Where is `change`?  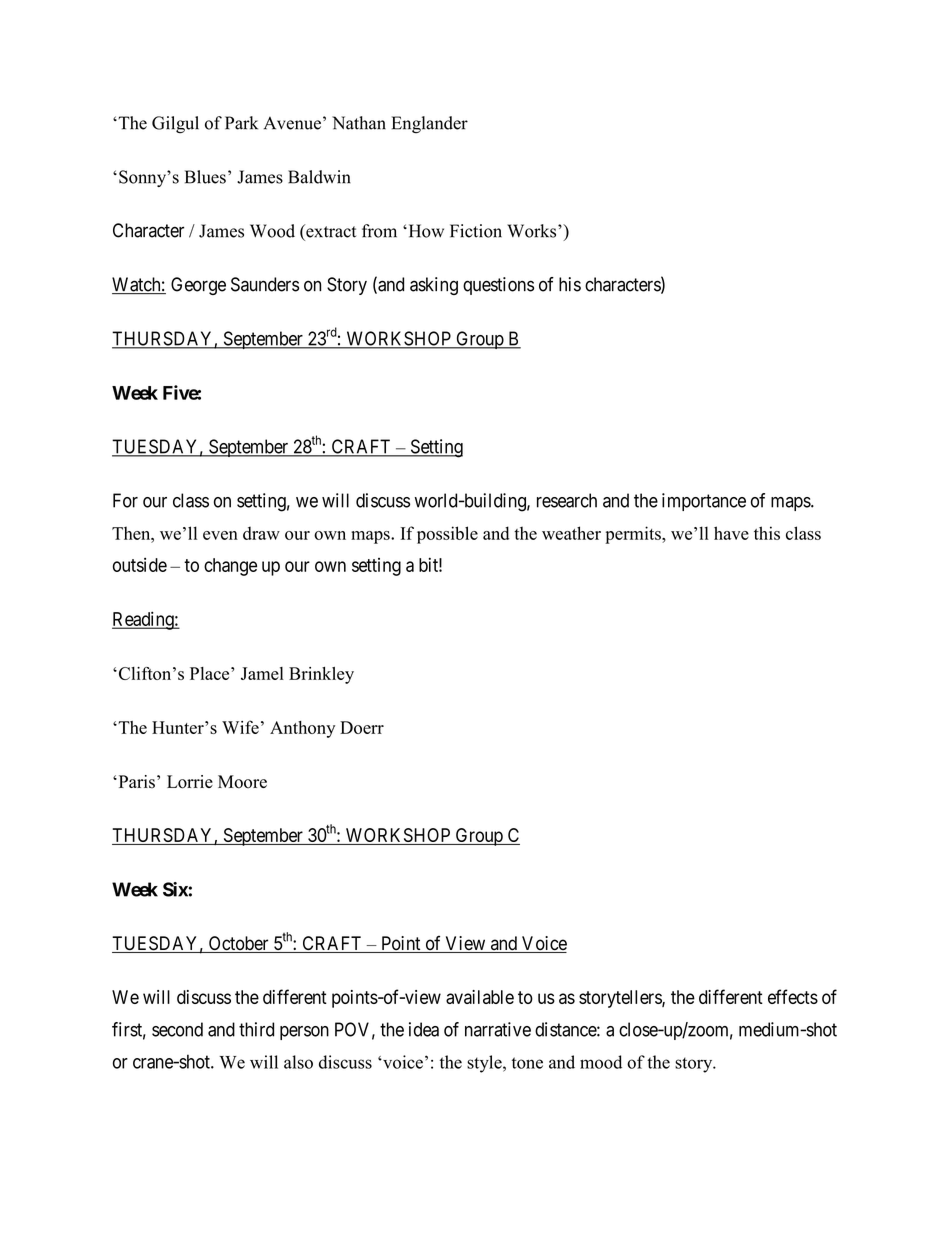
change is located at coordinates (230, 567).
